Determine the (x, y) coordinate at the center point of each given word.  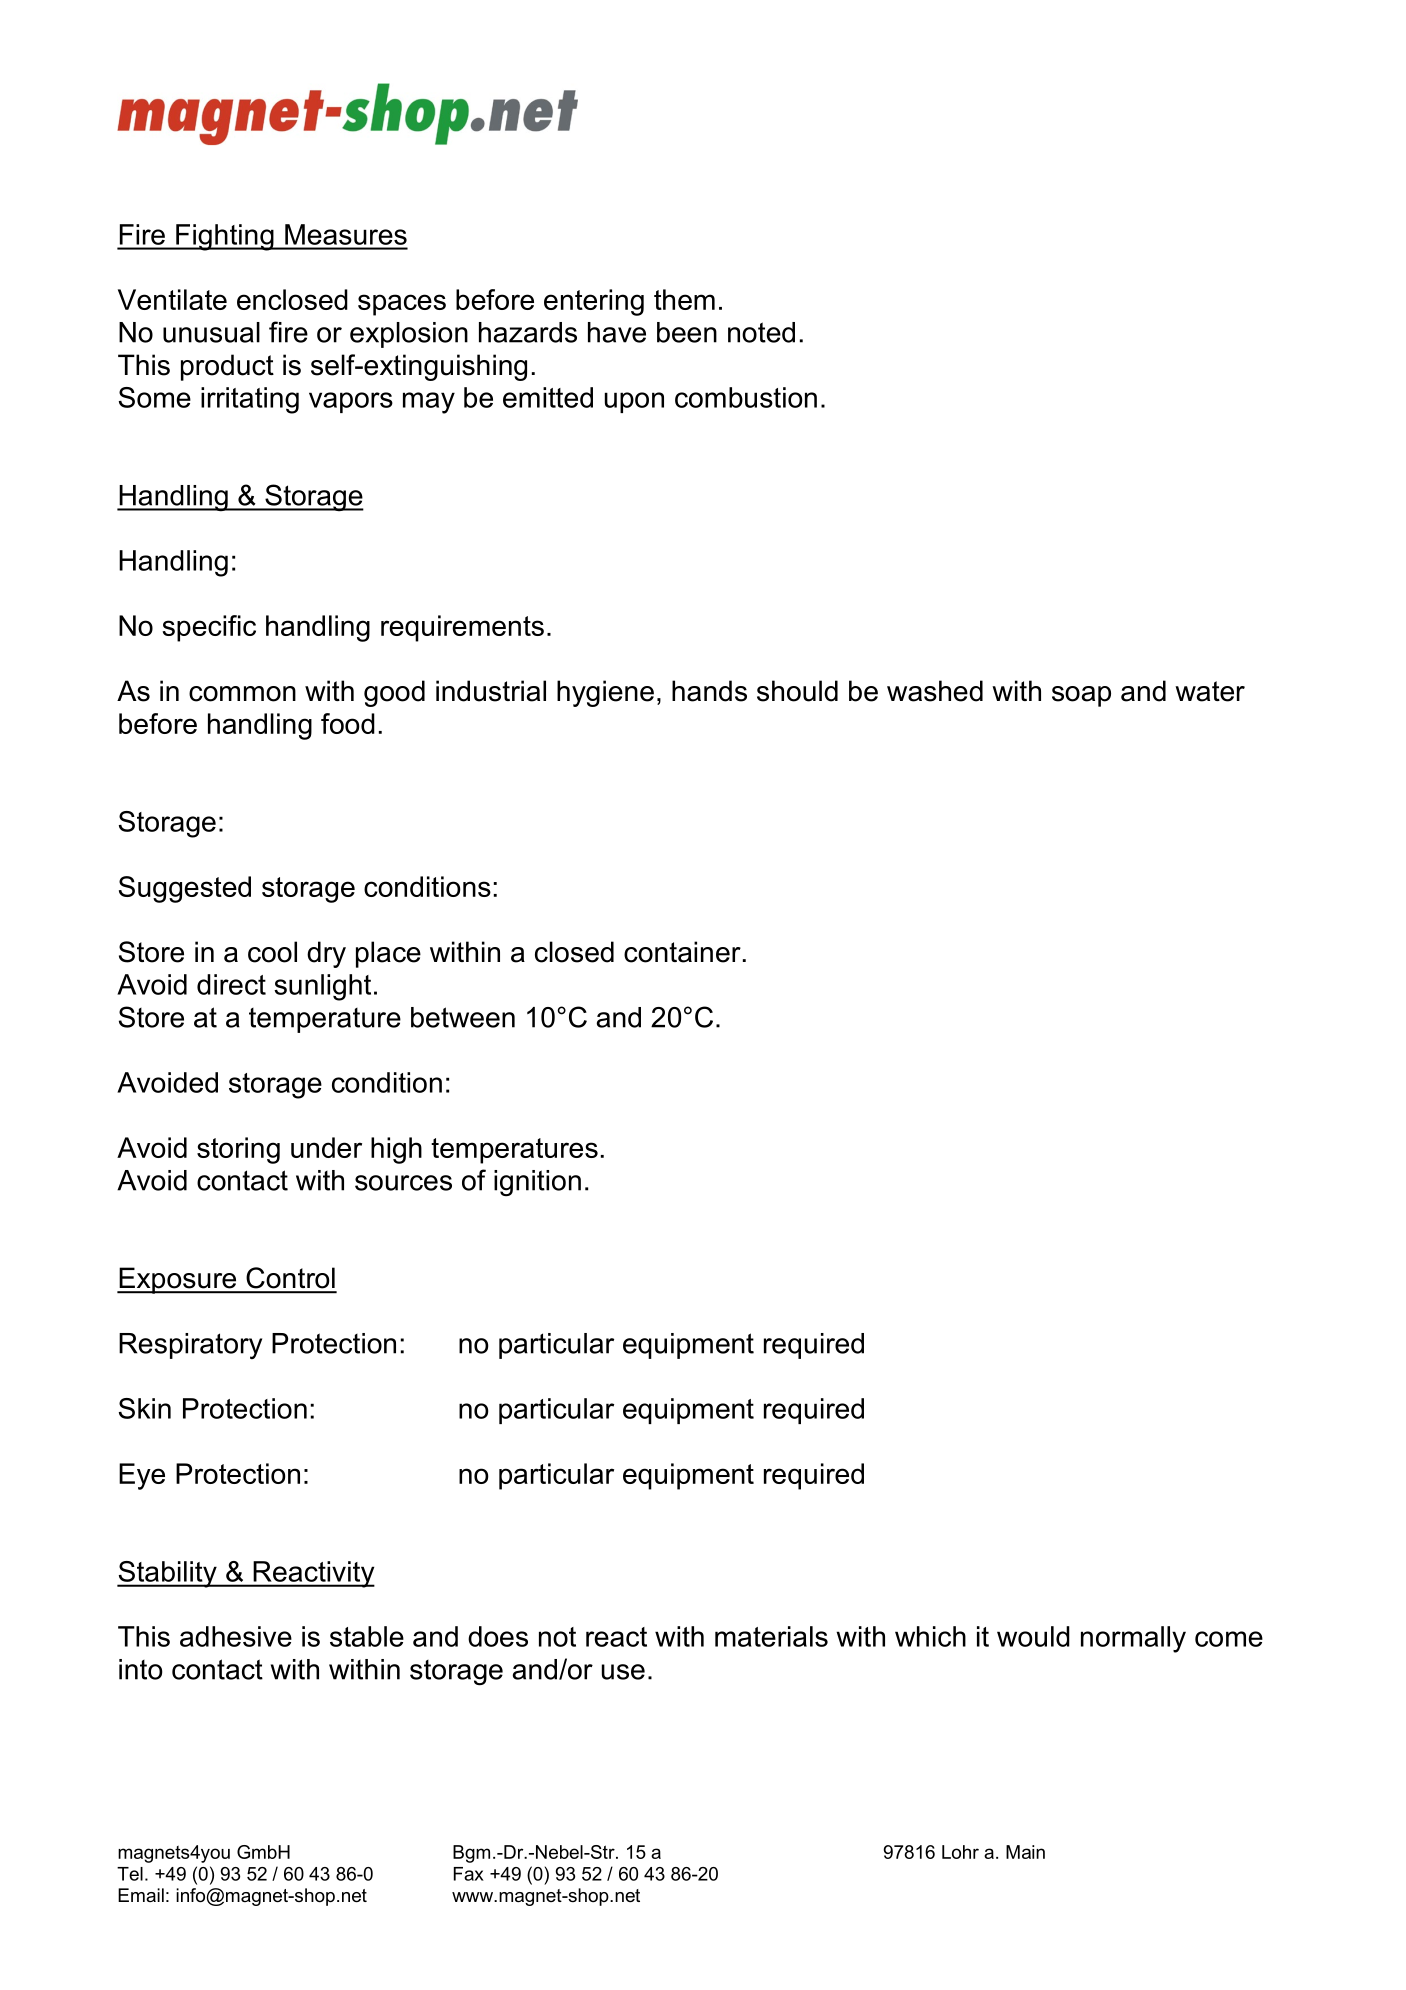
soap (1081, 696)
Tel (130, 1874)
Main (1025, 1852)
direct (231, 984)
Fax (469, 1874)
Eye (142, 1476)
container (682, 952)
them (684, 299)
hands (709, 691)
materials (771, 1636)
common (242, 694)
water (1210, 691)
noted (761, 332)
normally (1133, 1639)
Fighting (225, 237)
